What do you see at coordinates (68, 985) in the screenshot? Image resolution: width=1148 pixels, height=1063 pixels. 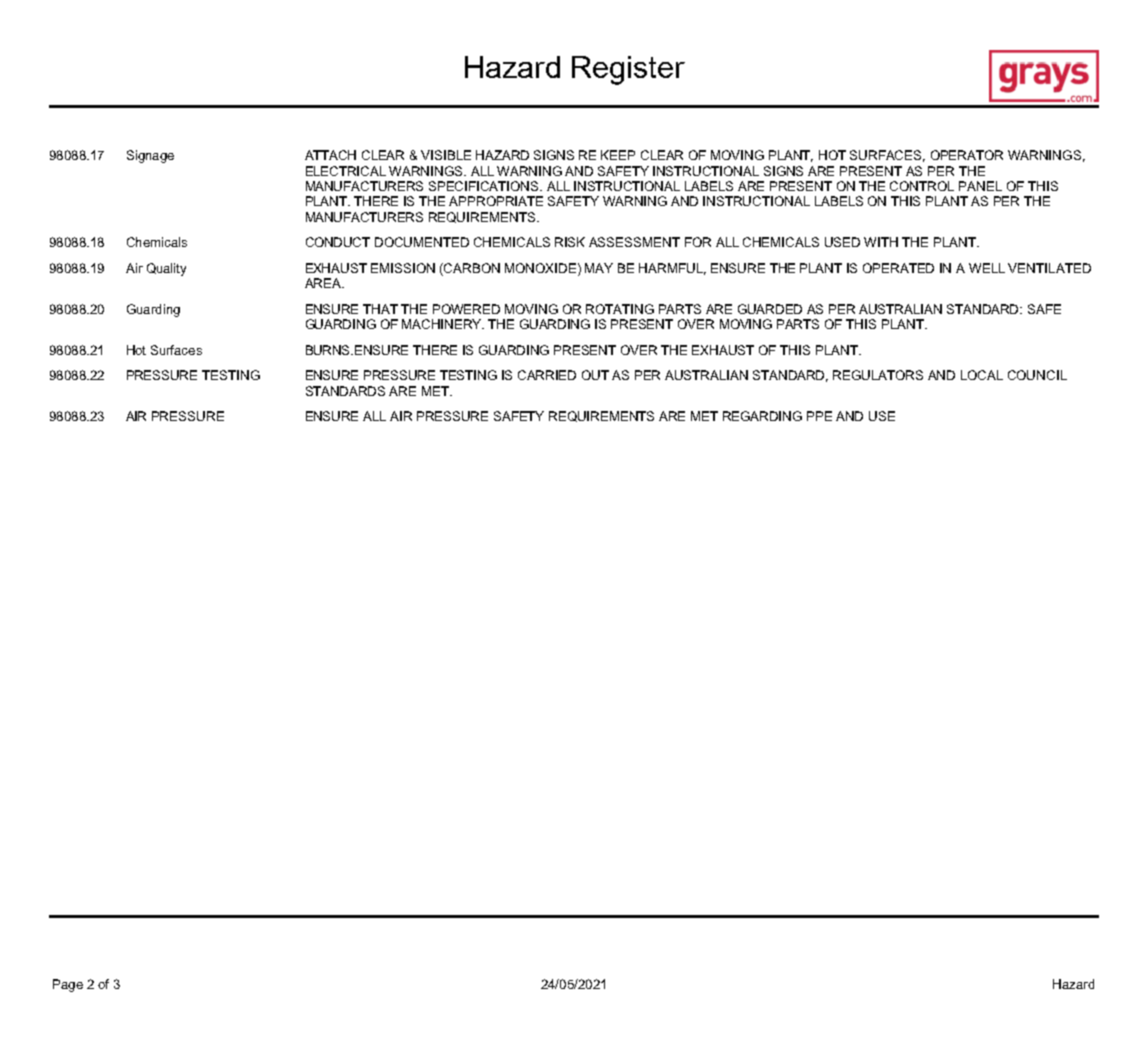 I see `Page` at bounding box center [68, 985].
